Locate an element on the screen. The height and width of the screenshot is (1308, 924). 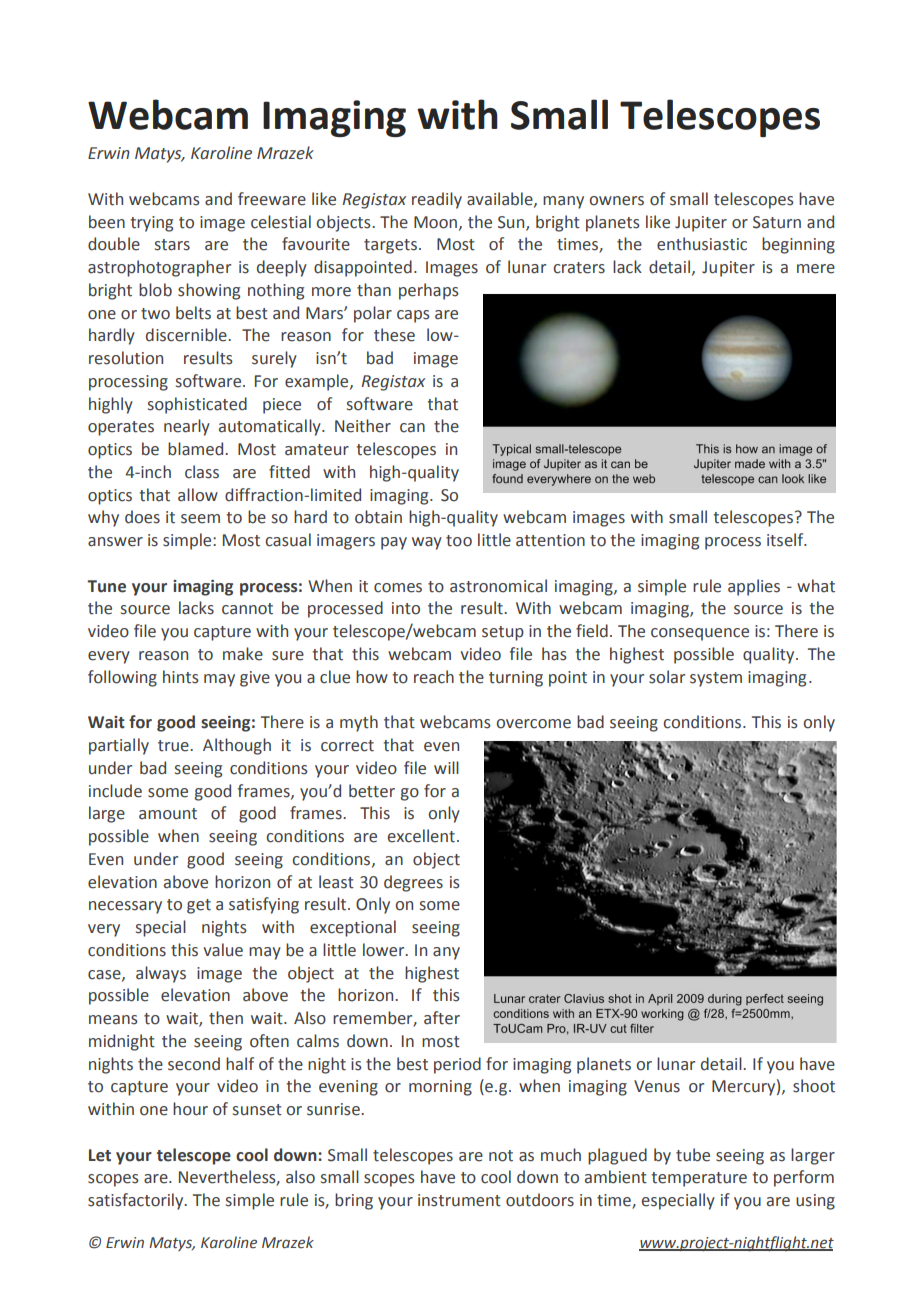
system is located at coordinates (716, 679).
